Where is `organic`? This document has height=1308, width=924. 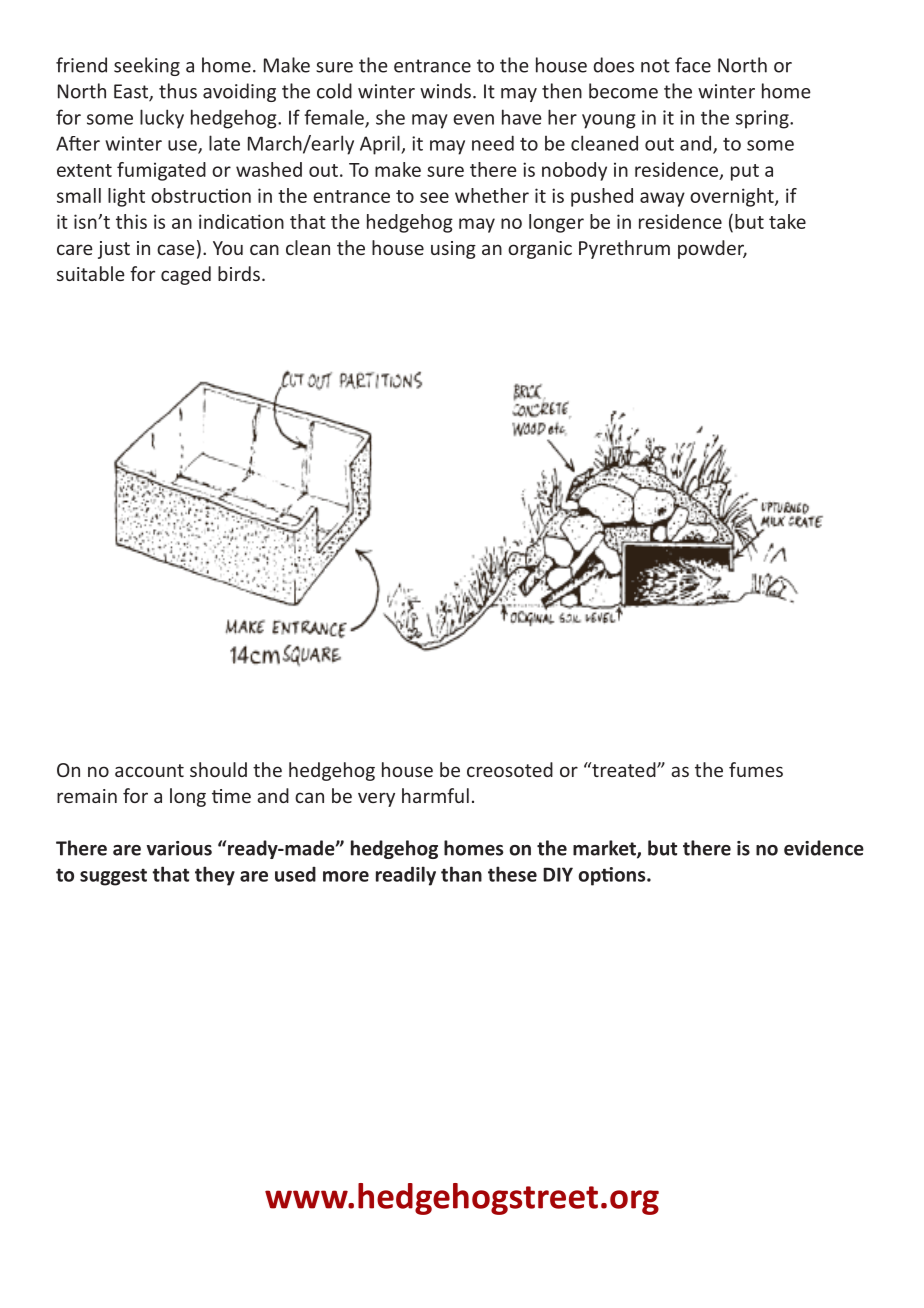
organic is located at coordinates (540, 250).
